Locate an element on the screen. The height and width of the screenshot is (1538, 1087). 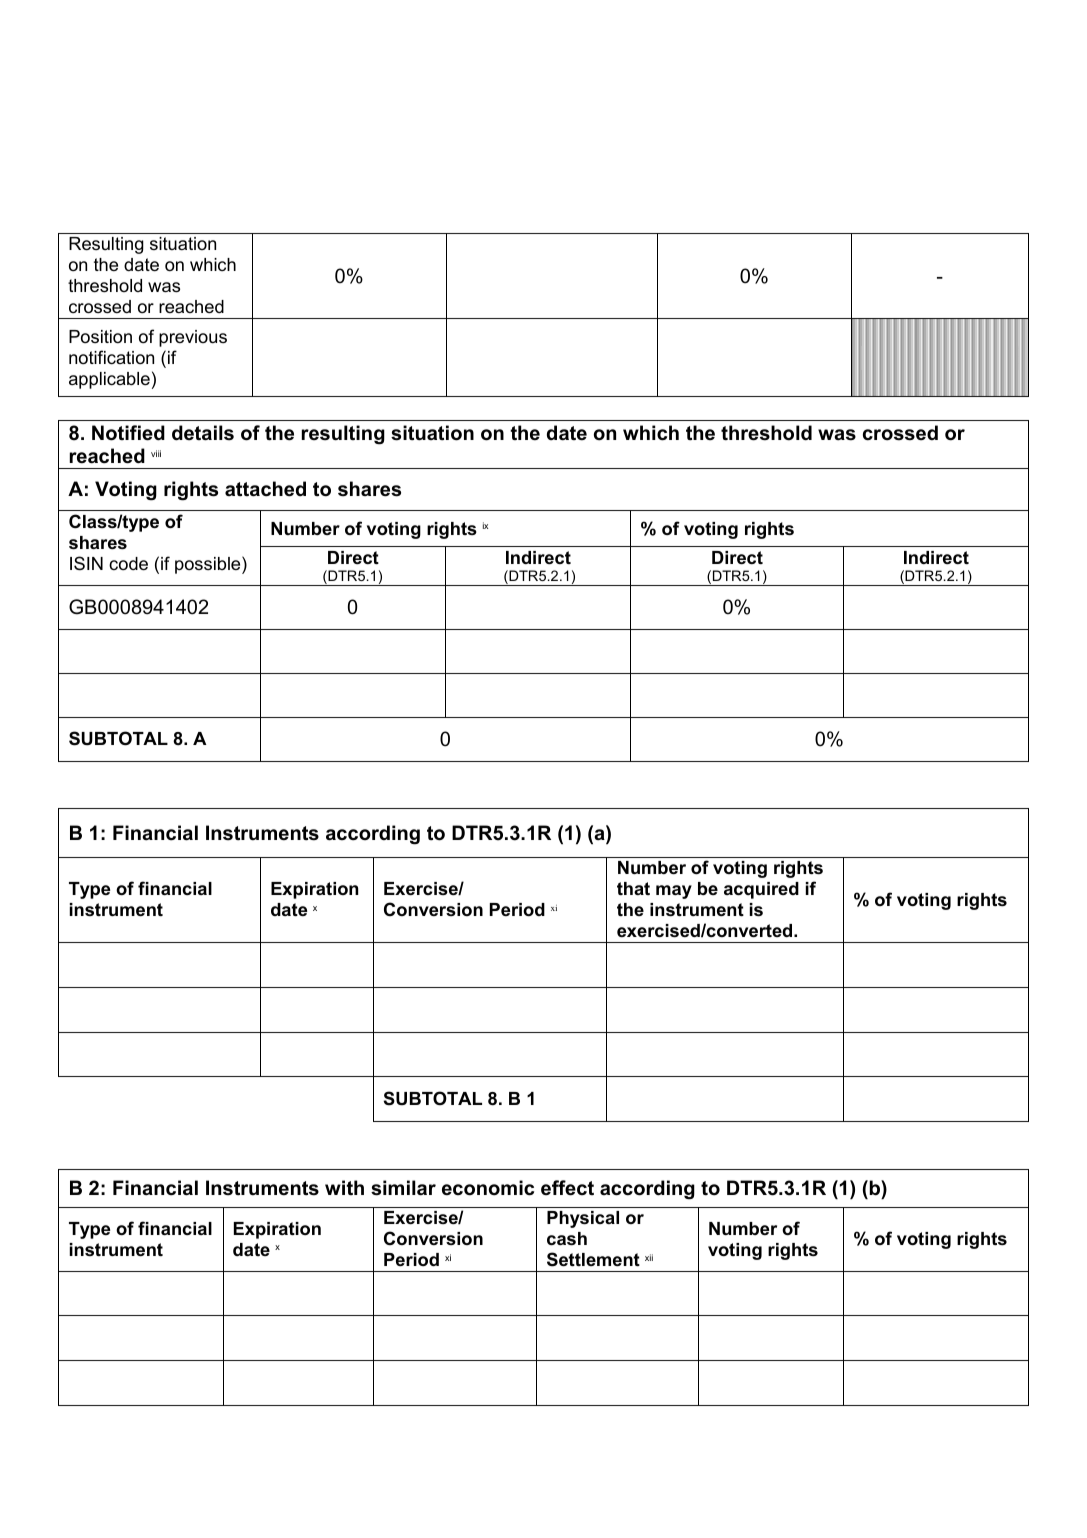
details is located at coordinates (203, 433).
